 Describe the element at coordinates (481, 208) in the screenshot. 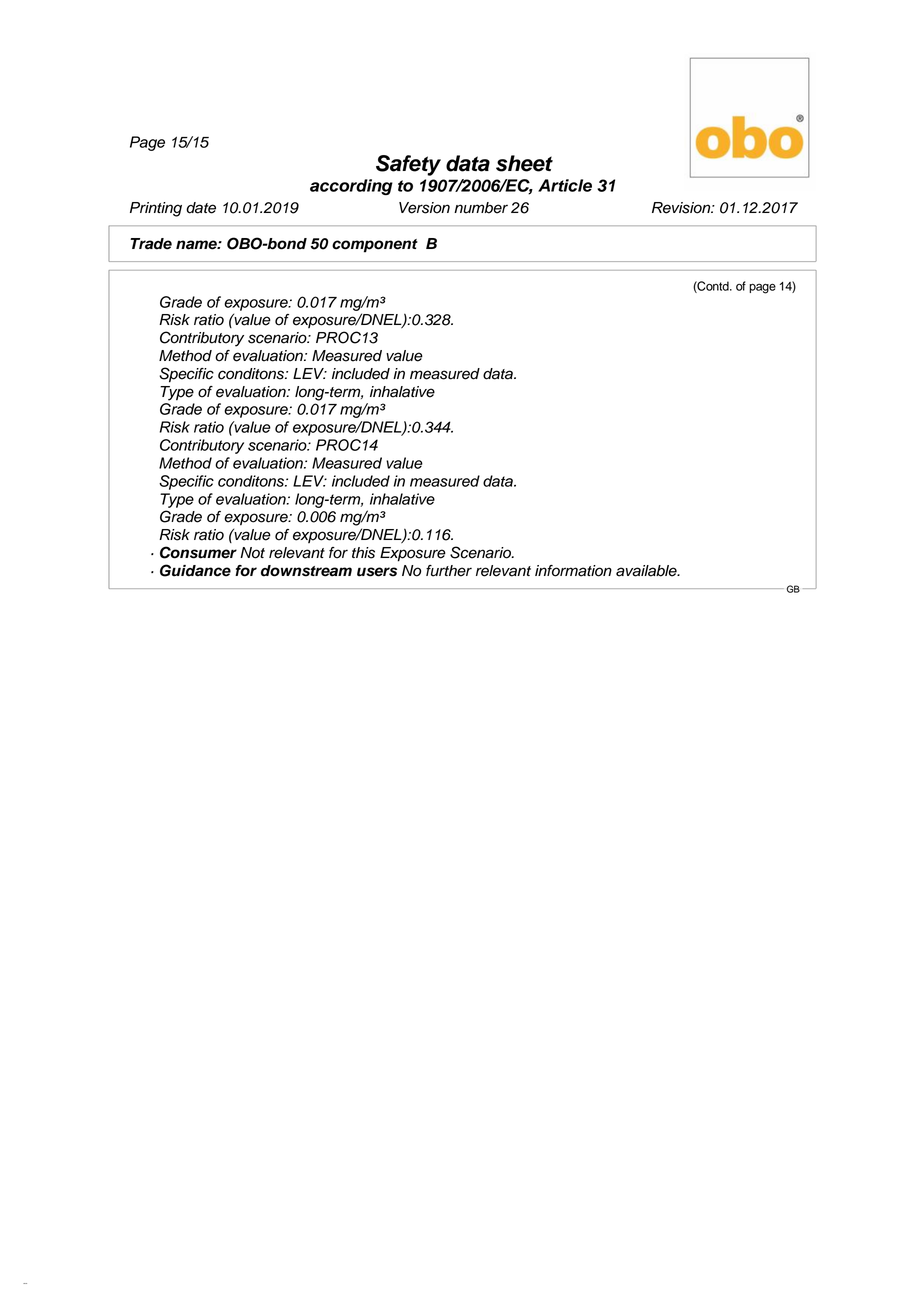

I see `number` at that location.
